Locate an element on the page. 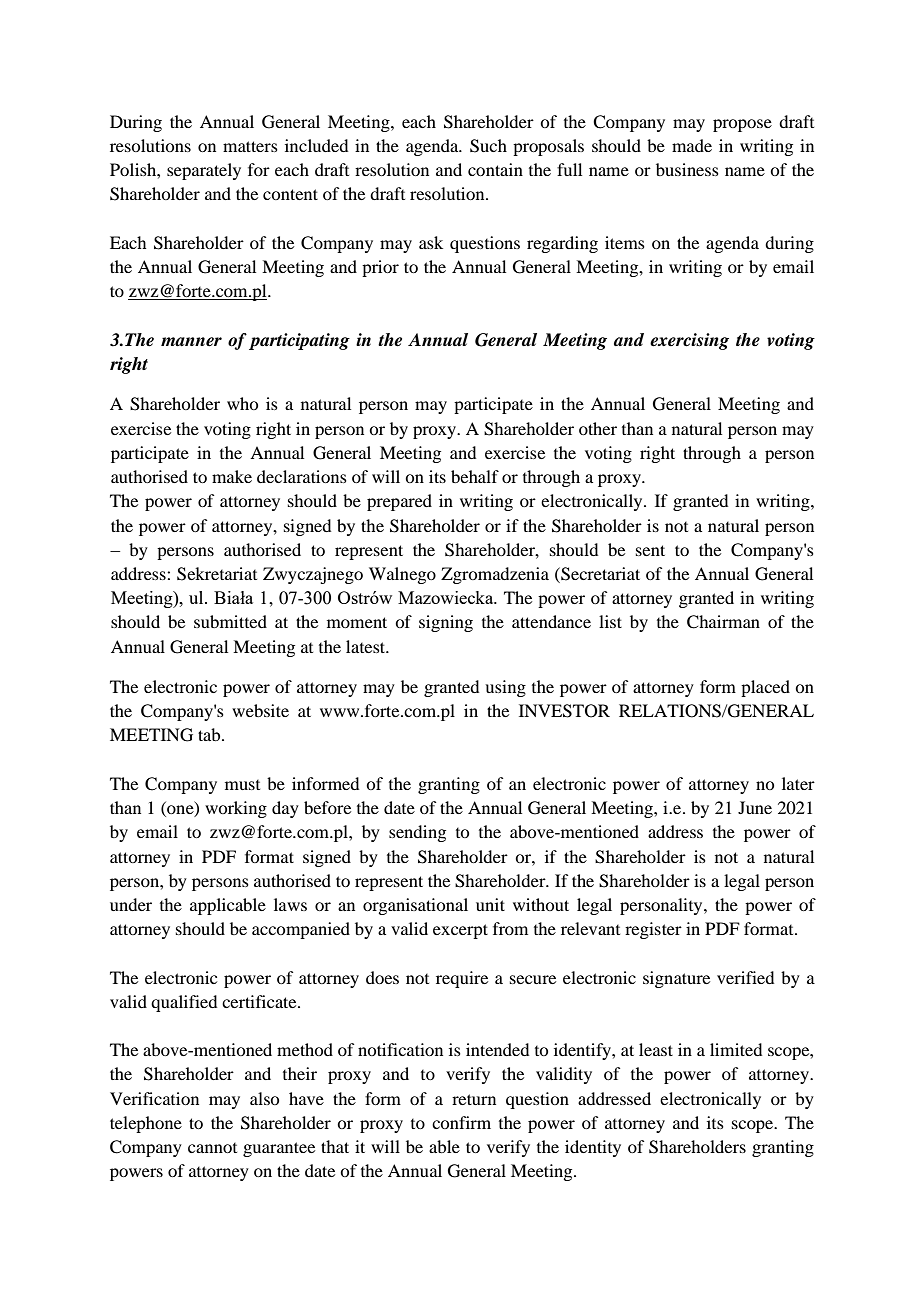 The image size is (924, 1308). working is located at coordinates (236, 809).
